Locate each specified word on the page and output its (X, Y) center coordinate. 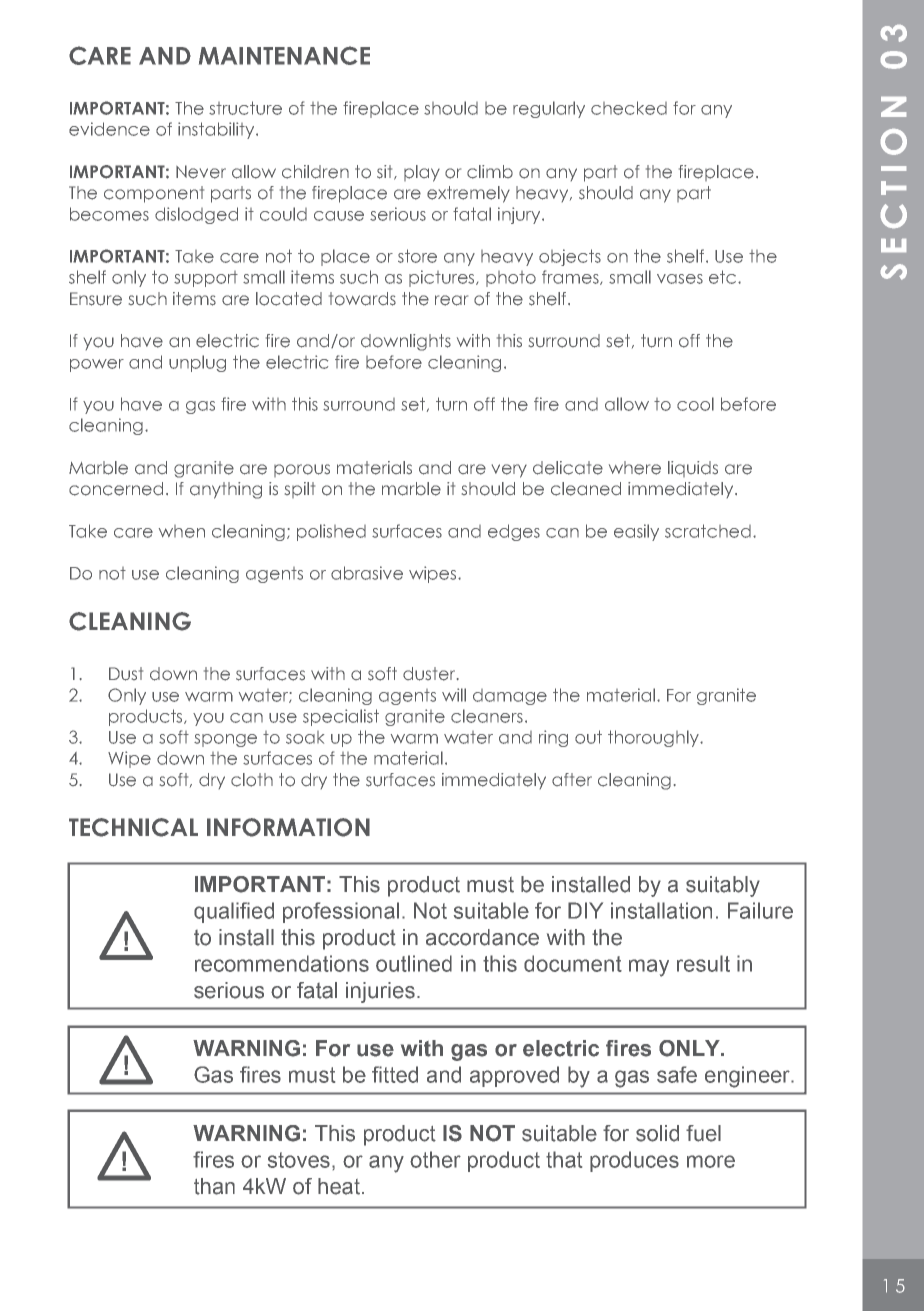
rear (451, 300)
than (214, 1186)
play (422, 173)
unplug (197, 363)
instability (217, 130)
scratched (708, 531)
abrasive (367, 573)
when (182, 531)
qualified (234, 912)
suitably (723, 886)
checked (629, 108)
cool (695, 404)
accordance (482, 937)
